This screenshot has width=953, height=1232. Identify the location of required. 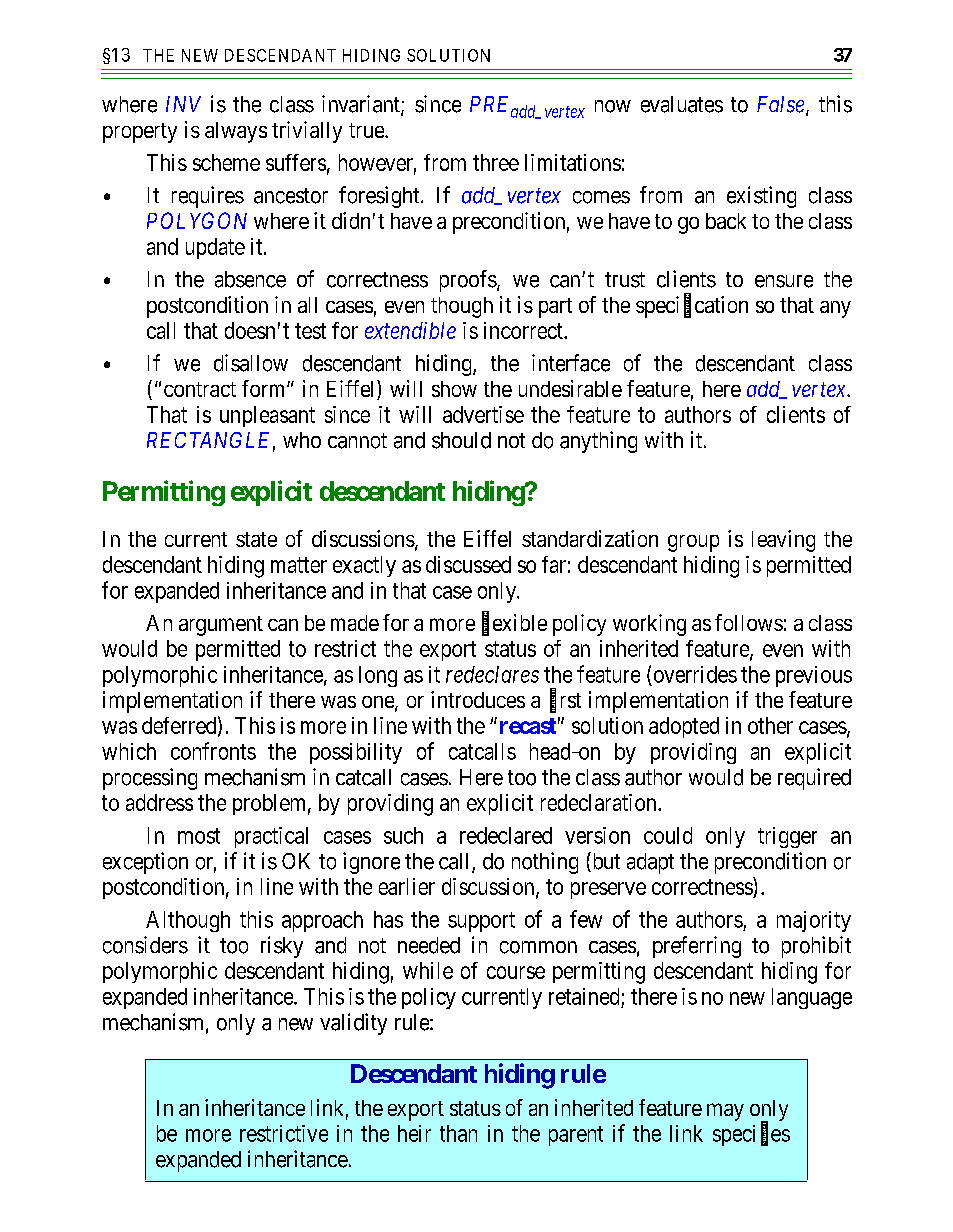
(814, 779).
